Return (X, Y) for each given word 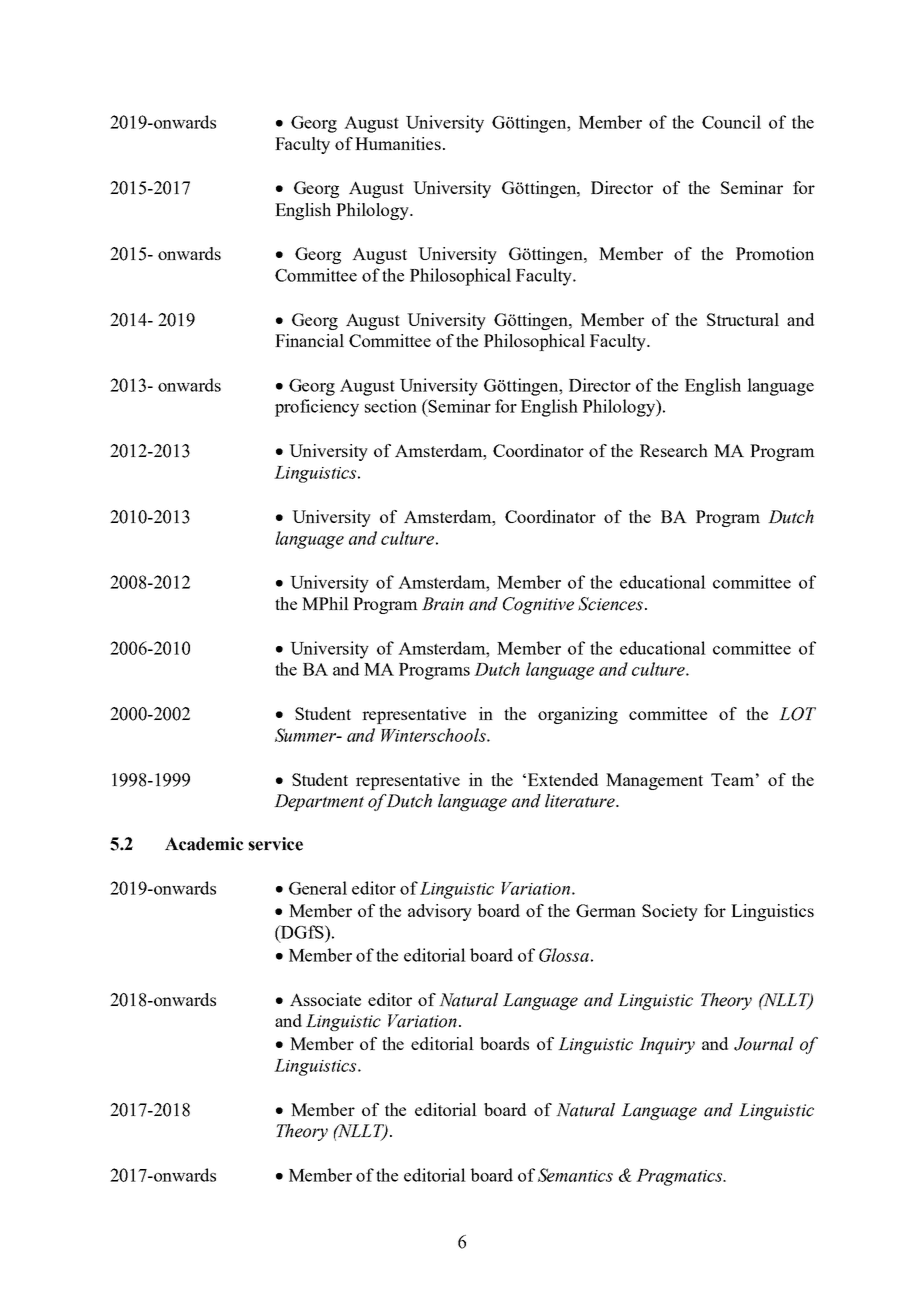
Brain (443, 604)
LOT (797, 714)
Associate (325, 999)
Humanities (398, 143)
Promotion (775, 253)
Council (731, 122)
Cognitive (538, 605)
